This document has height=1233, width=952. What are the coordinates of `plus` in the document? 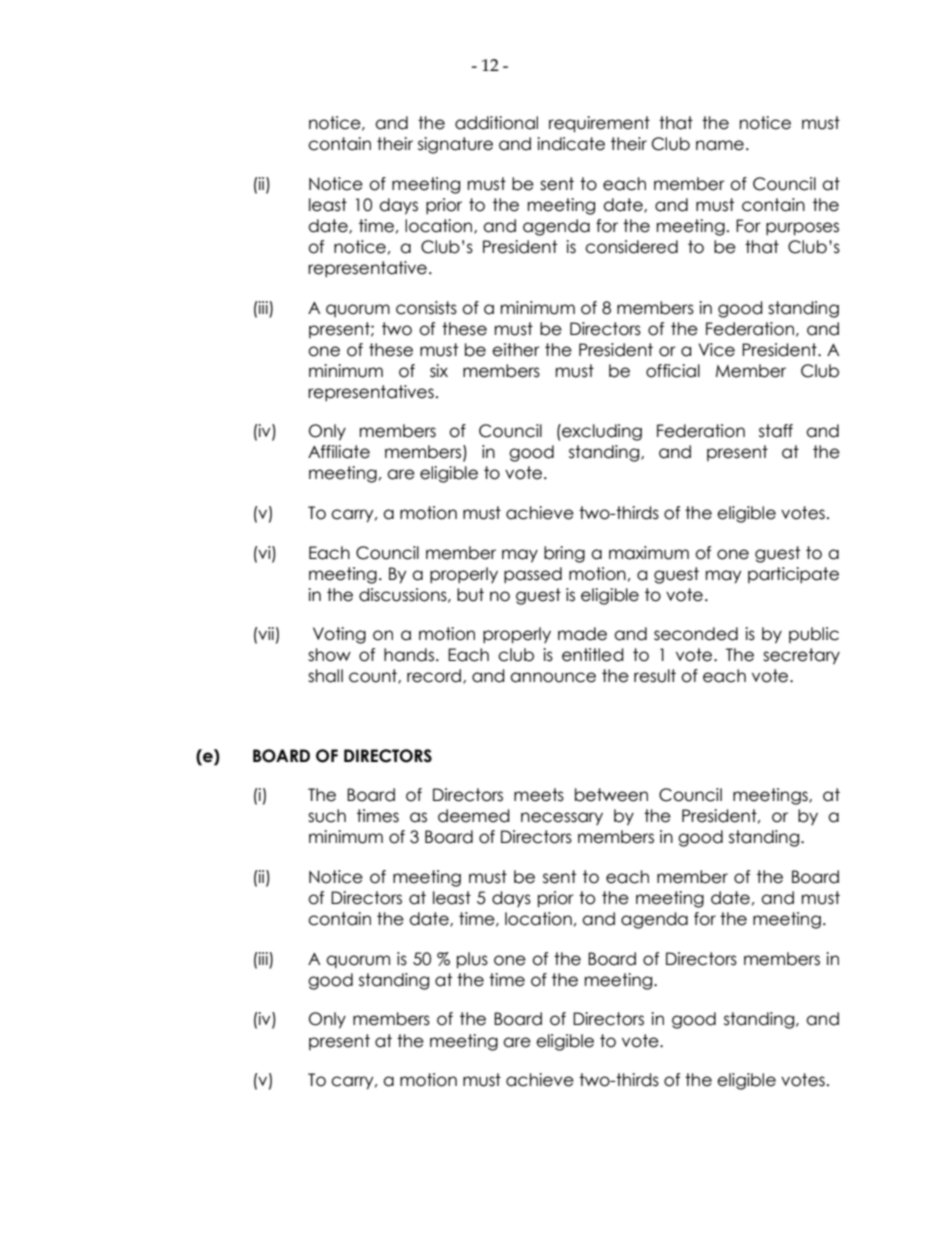 It's located at (472, 960).
